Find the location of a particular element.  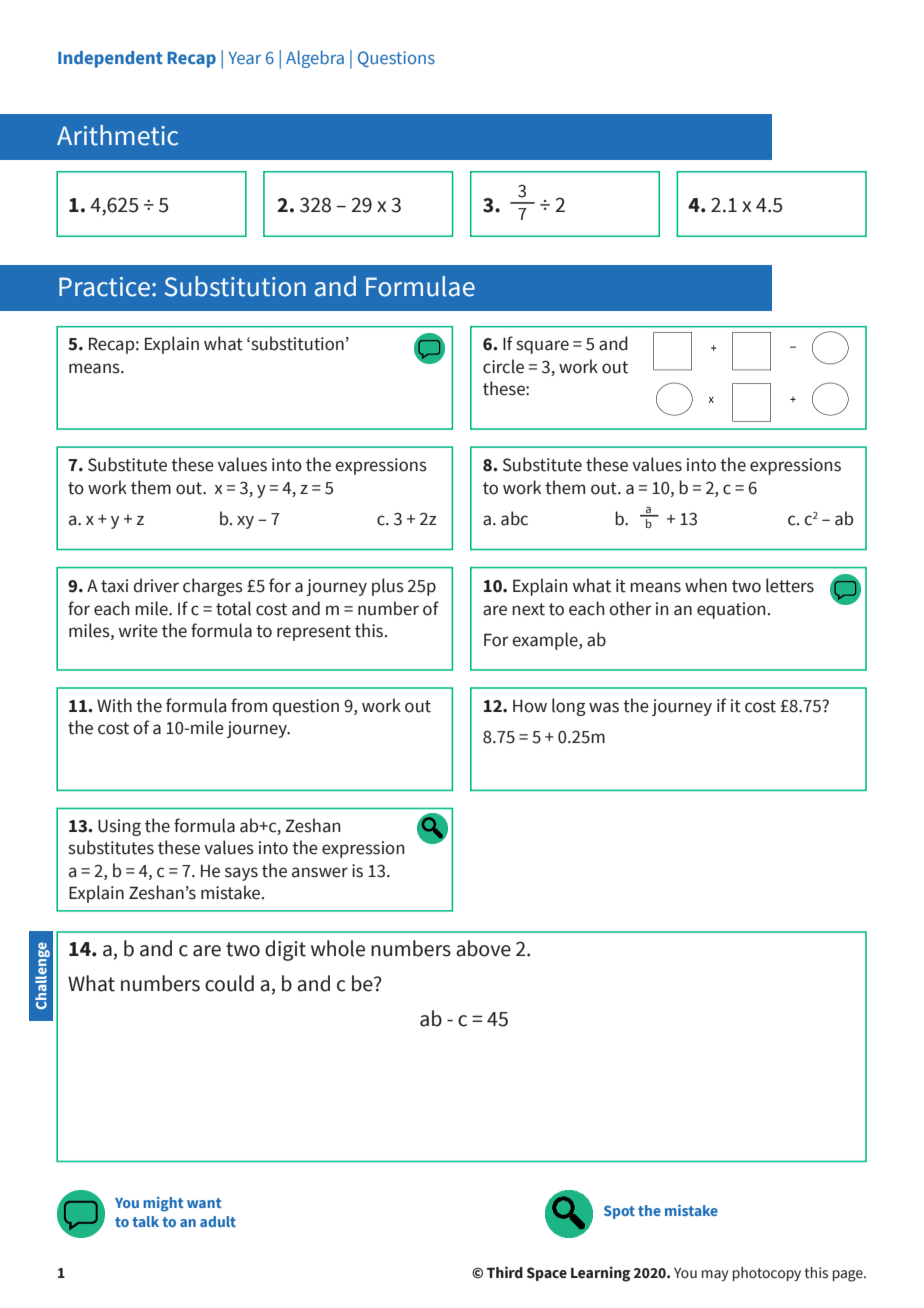

square is located at coordinates (543, 347).
